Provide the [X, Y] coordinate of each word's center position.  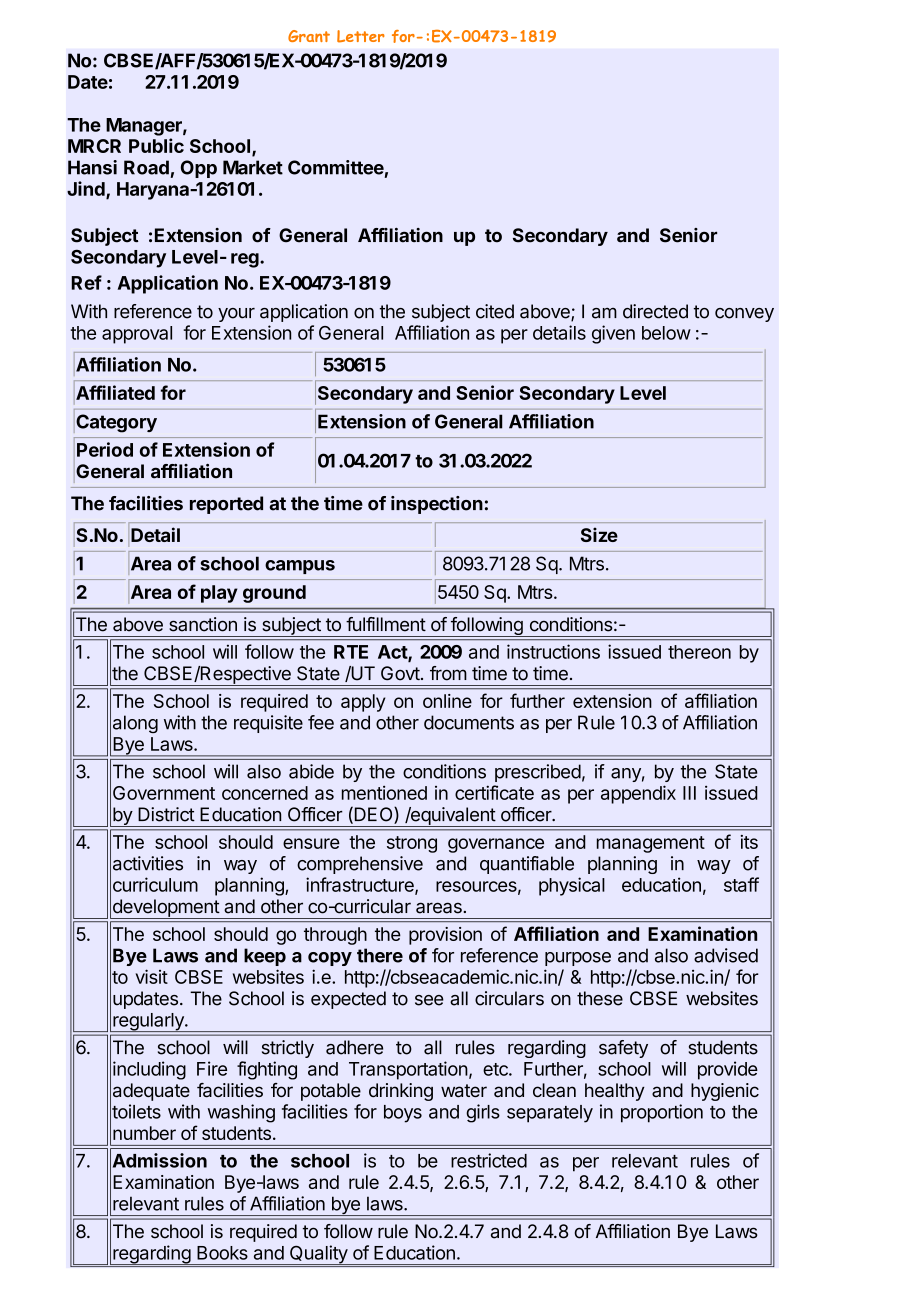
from [448, 673]
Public [156, 145]
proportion [662, 1113]
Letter [361, 36]
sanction [203, 624]
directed [655, 311]
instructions [553, 651]
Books [222, 1253]
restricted [489, 1160]
